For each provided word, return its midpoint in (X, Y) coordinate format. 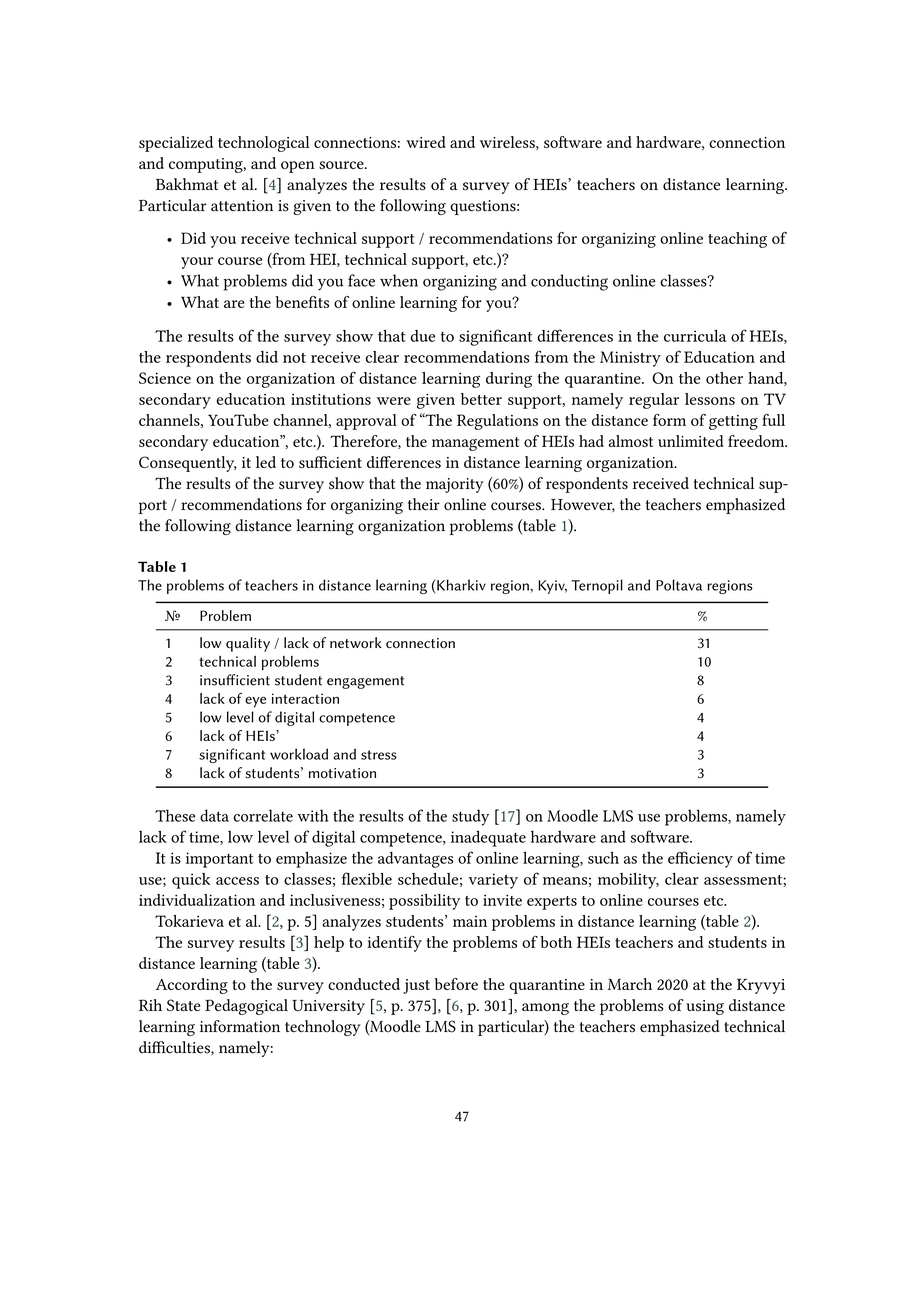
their (424, 504)
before (456, 984)
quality (248, 644)
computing (207, 165)
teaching (737, 240)
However (583, 505)
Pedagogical (246, 1007)
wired (426, 142)
